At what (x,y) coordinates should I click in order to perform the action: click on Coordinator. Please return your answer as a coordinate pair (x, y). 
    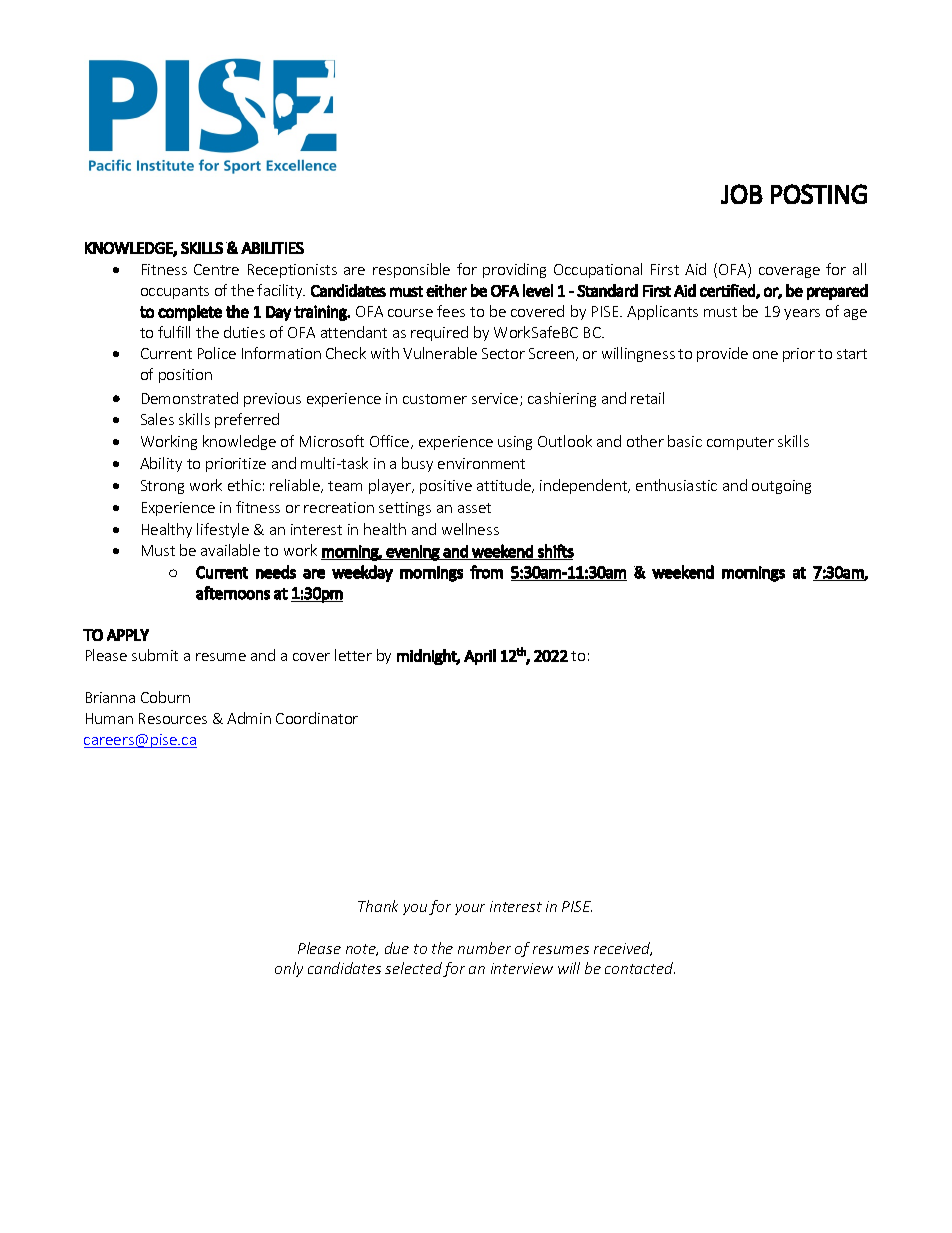
    Looking at the image, I should click on (317, 718).
